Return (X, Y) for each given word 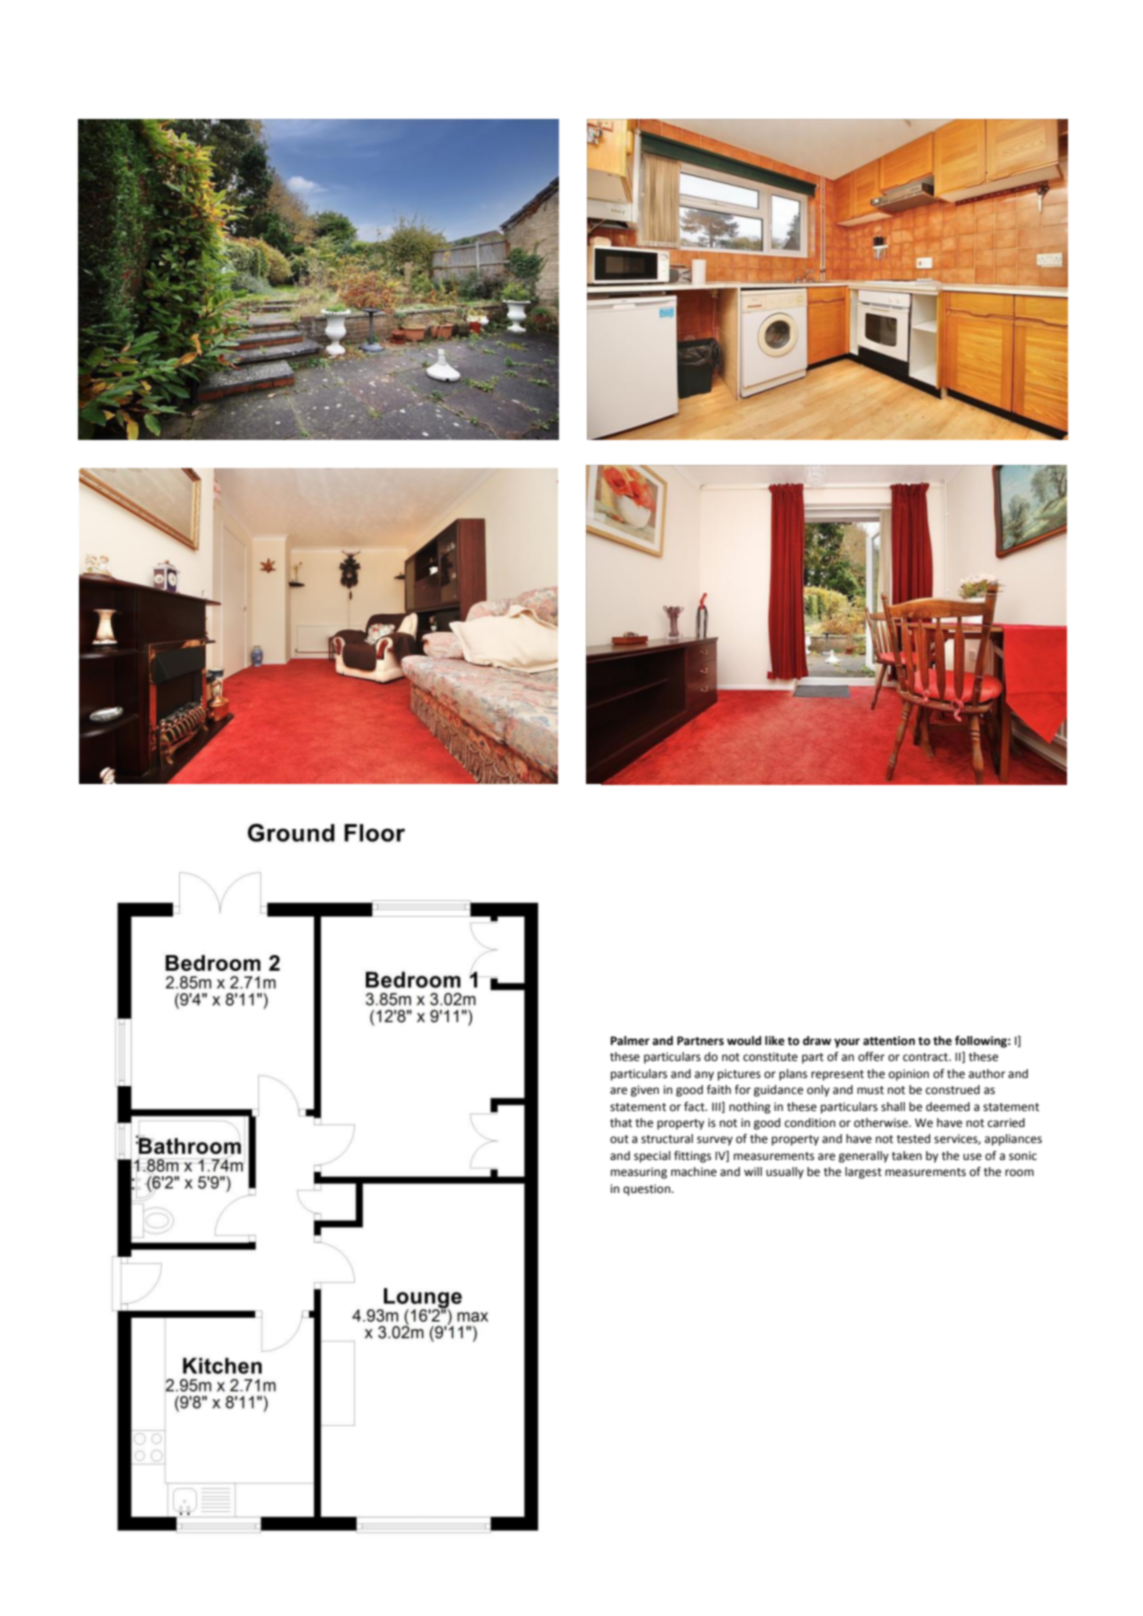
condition (810, 1123)
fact (695, 1106)
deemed (948, 1107)
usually (785, 1173)
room (1019, 1172)
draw (817, 1040)
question (648, 1190)
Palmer (630, 1041)
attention (889, 1041)
